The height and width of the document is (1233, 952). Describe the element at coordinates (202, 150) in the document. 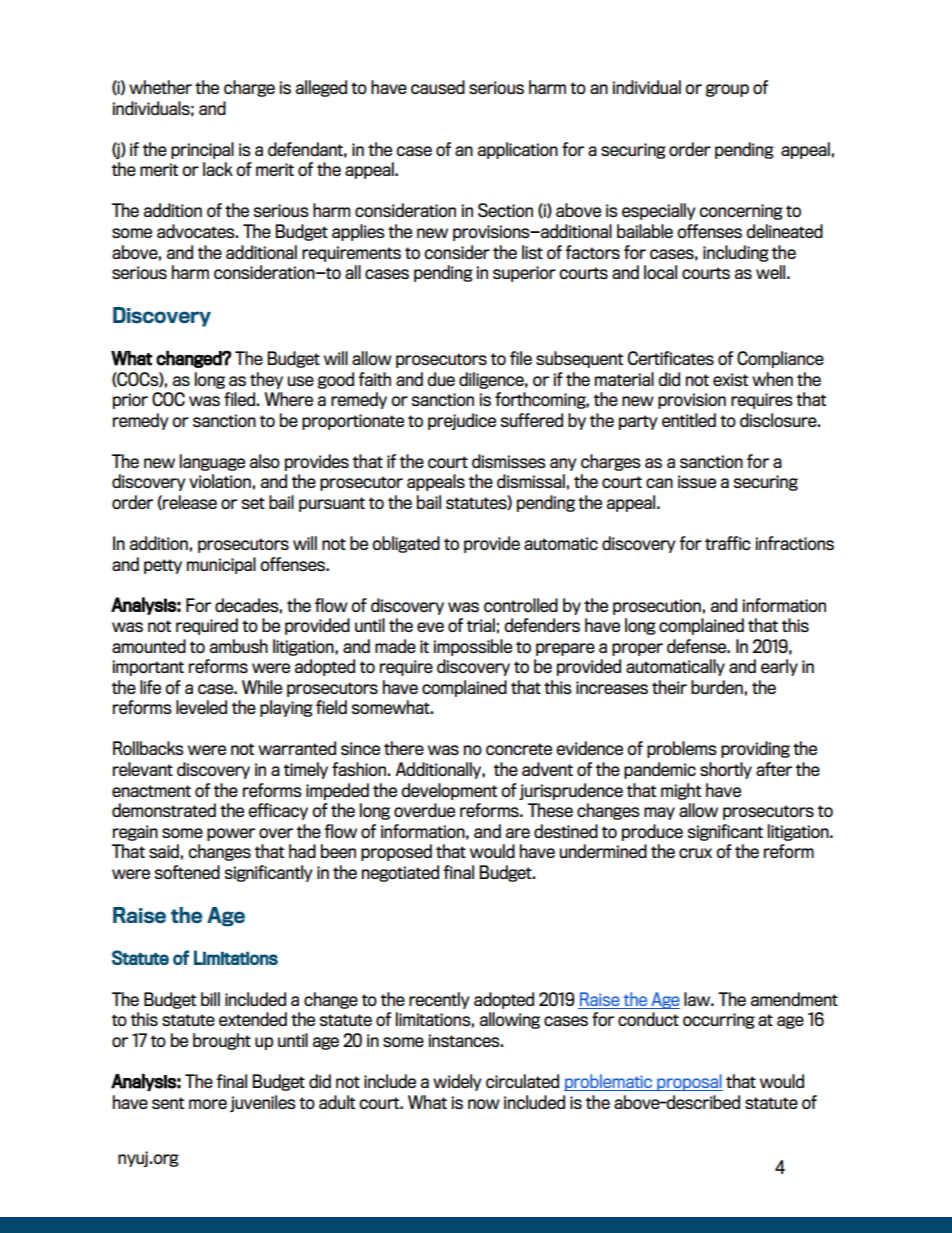

I see `principal` at that location.
